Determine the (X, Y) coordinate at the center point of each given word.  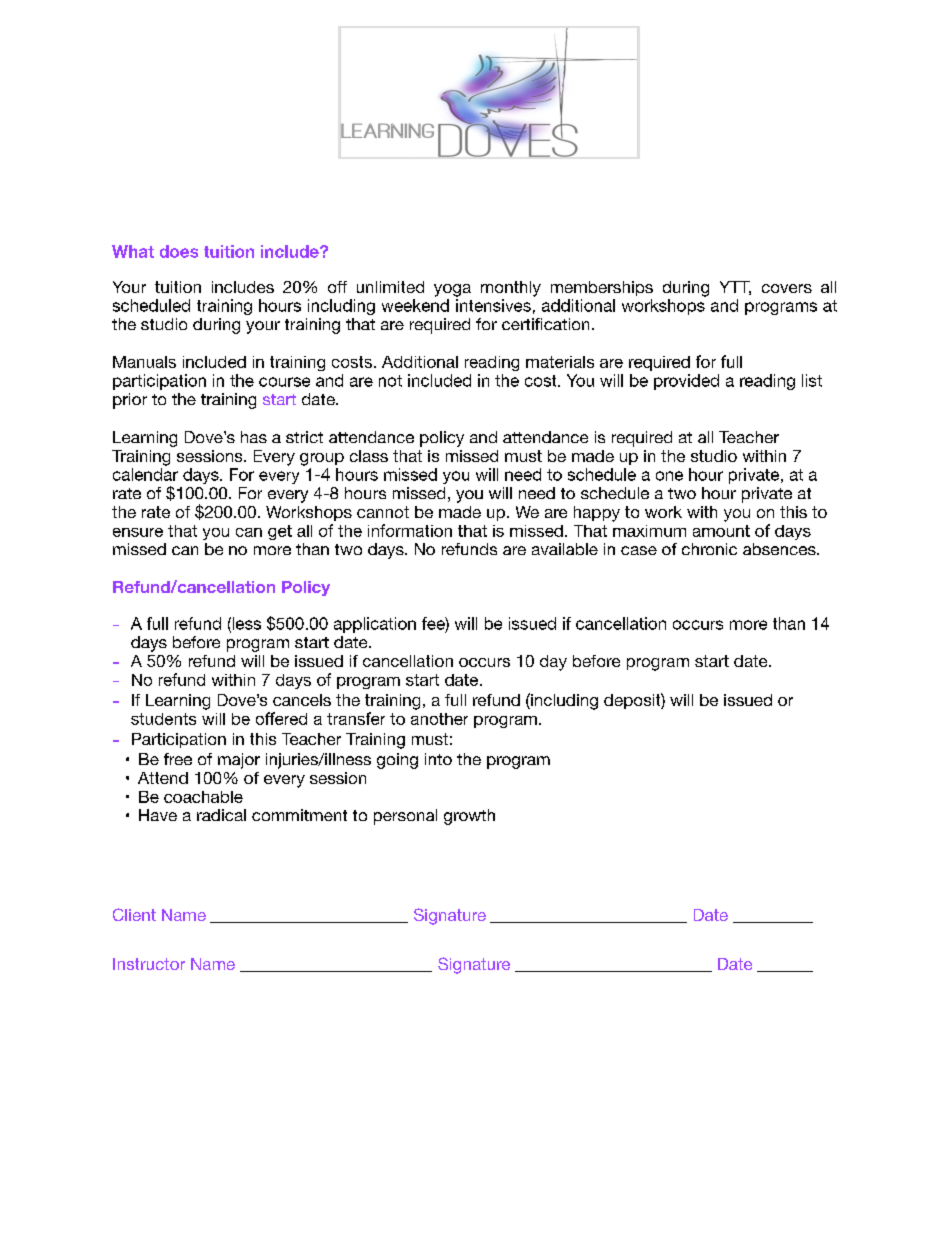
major (239, 761)
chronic (709, 549)
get (280, 532)
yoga (452, 290)
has (254, 437)
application (375, 625)
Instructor (149, 964)
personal (405, 817)
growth (469, 817)
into (438, 759)
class (369, 456)
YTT (735, 288)
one (669, 476)
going (397, 761)
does (179, 251)
